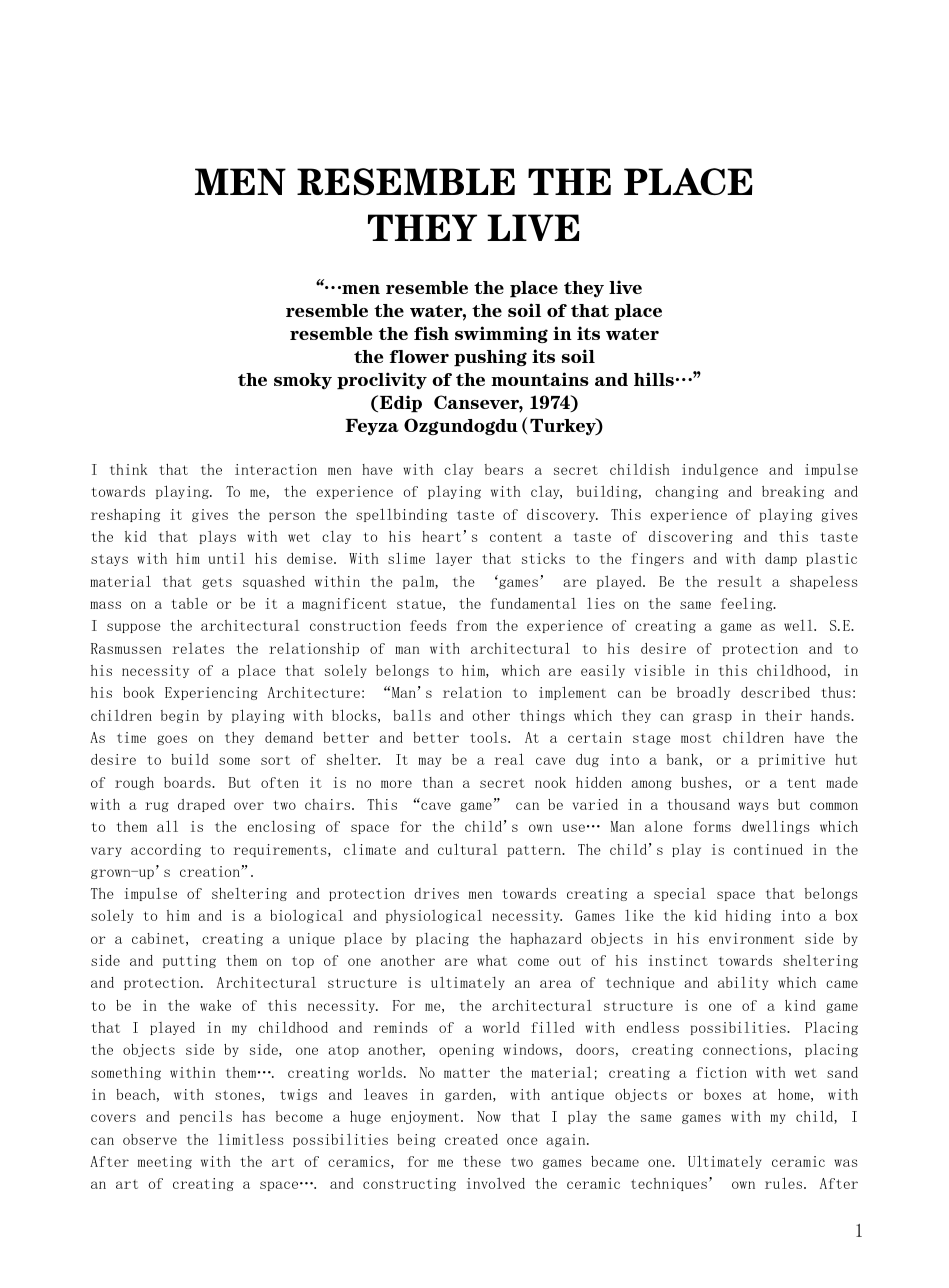 This document has width=949, height=1288. I want to click on environment, so click(751, 938).
